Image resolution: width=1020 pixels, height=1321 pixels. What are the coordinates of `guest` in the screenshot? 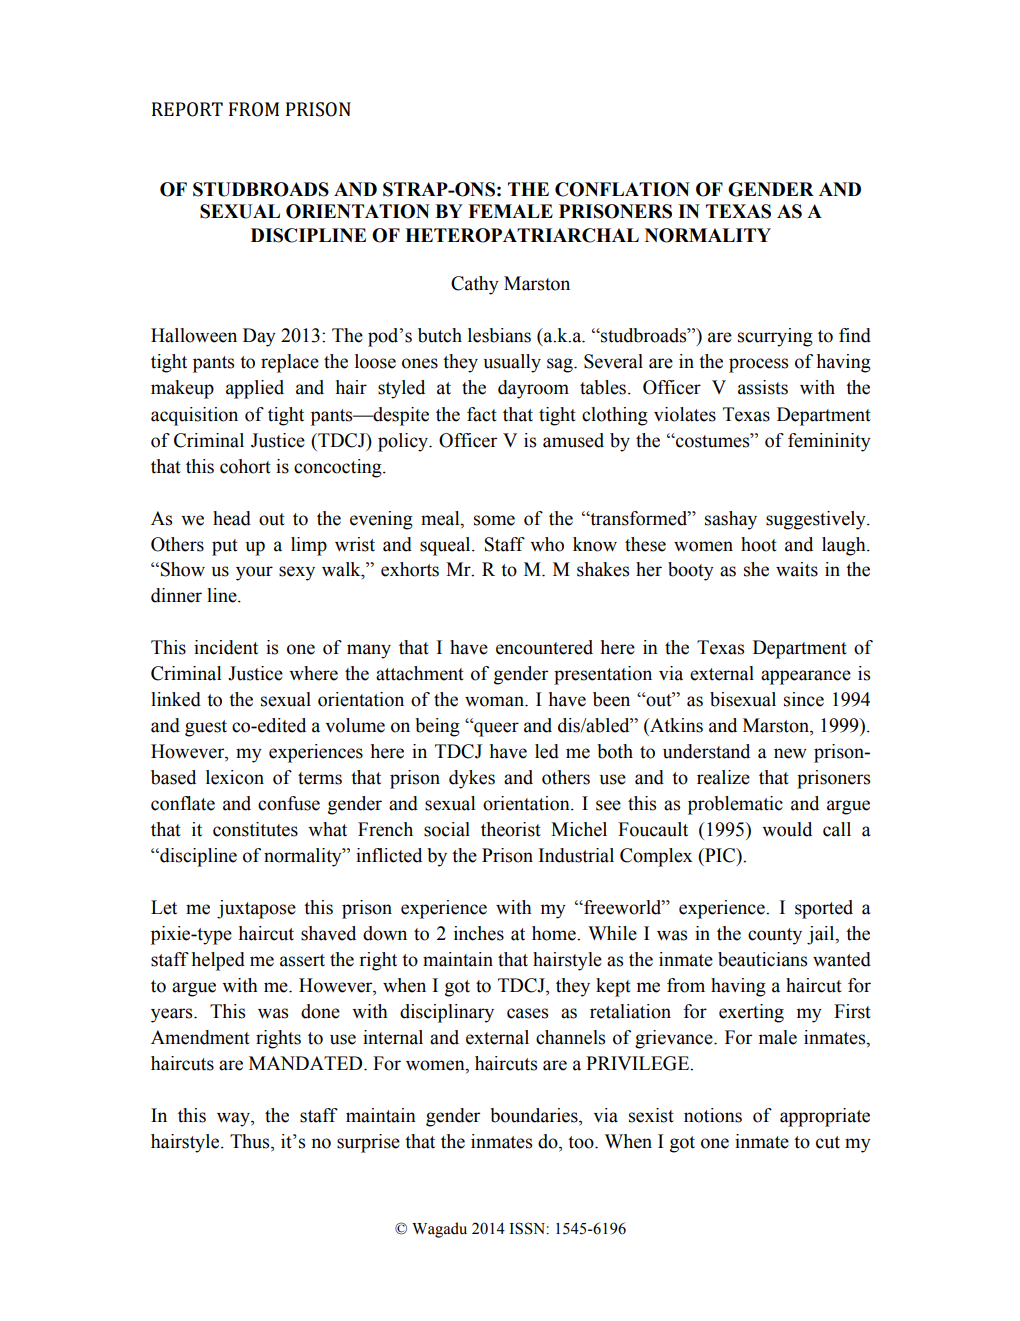 It's located at (206, 728).
